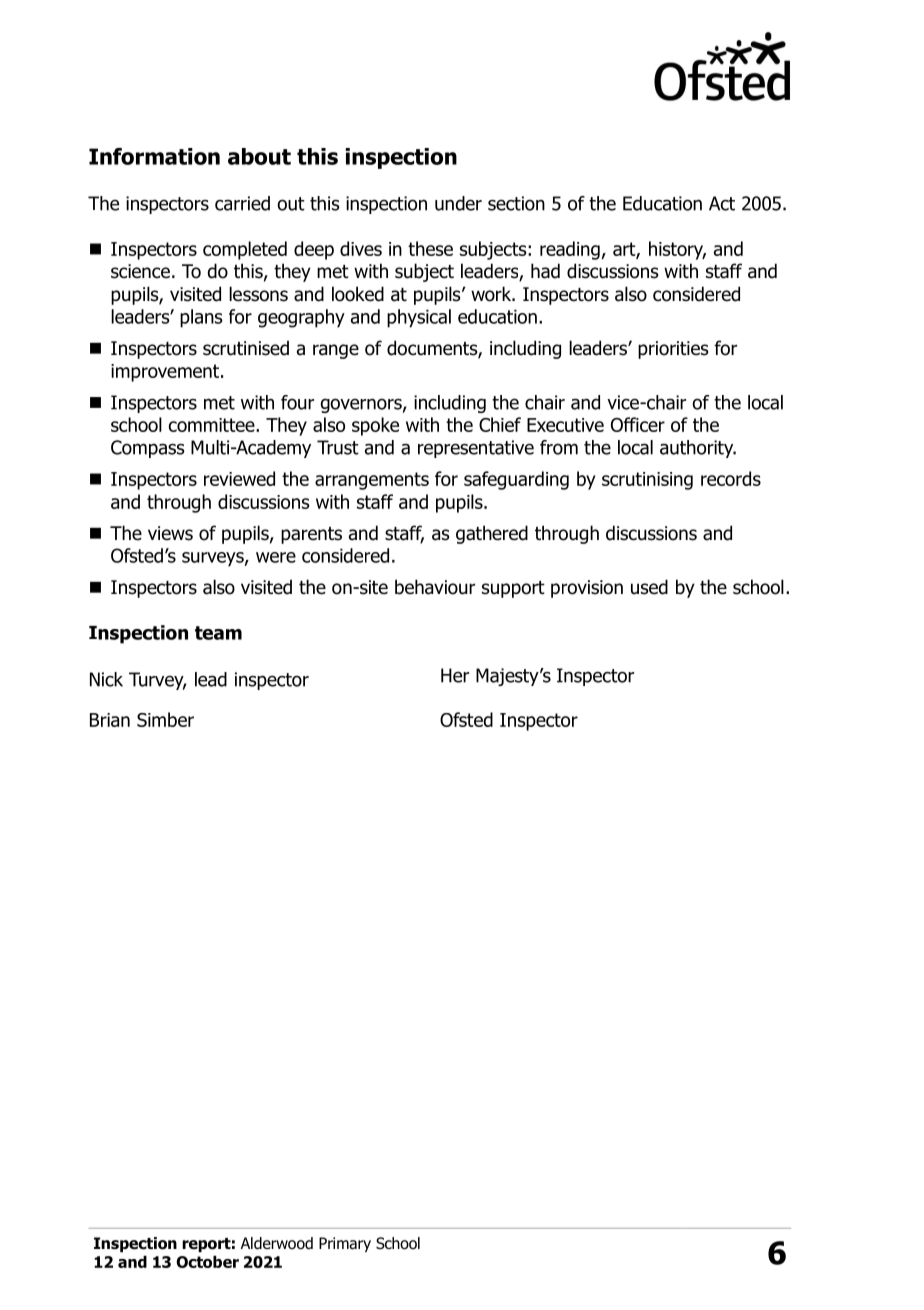 The height and width of the image is (1310, 924). I want to click on Information, so click(154, 156).
